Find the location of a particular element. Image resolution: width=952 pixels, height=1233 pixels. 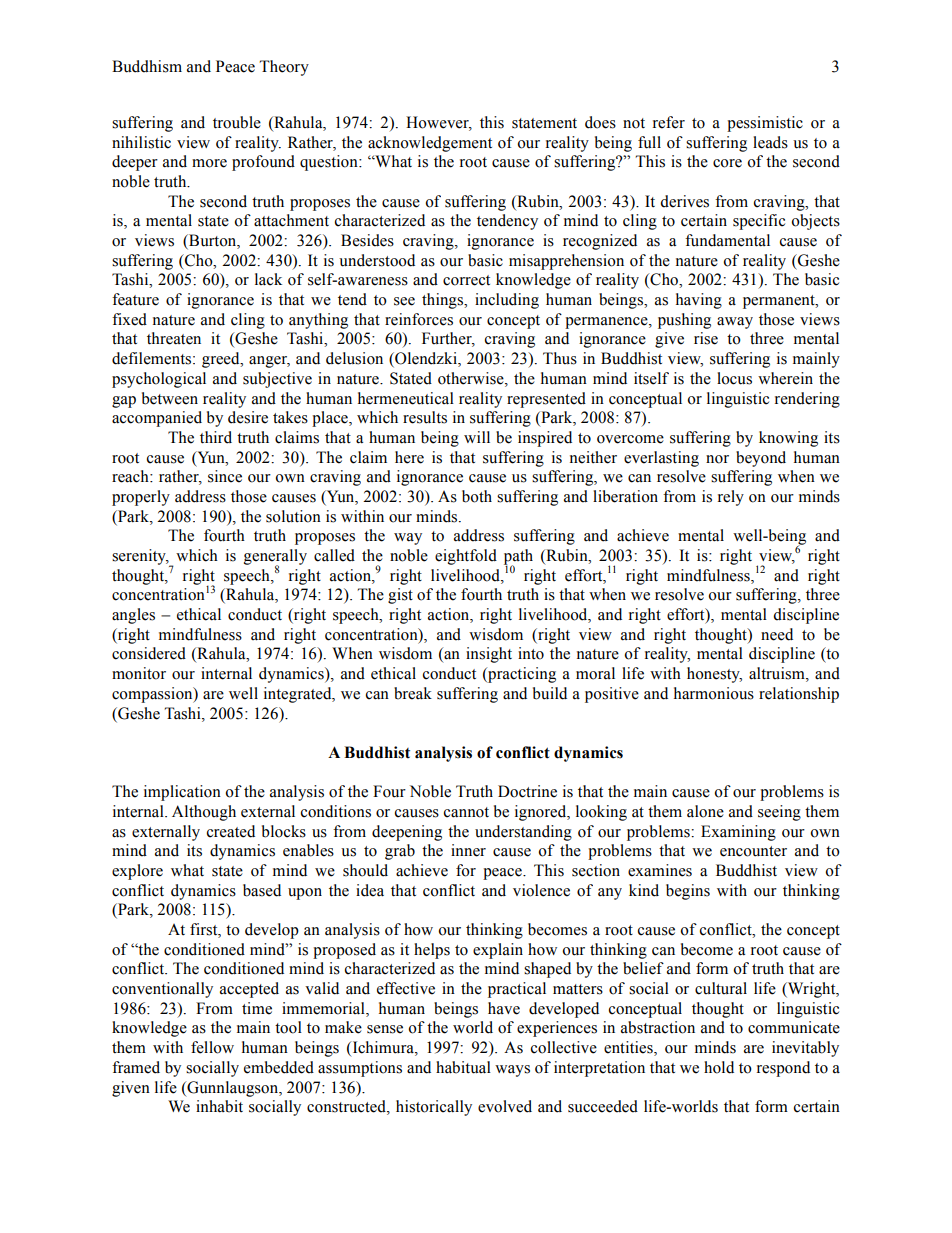

pessimistic is located at coordinates (765, 124).
